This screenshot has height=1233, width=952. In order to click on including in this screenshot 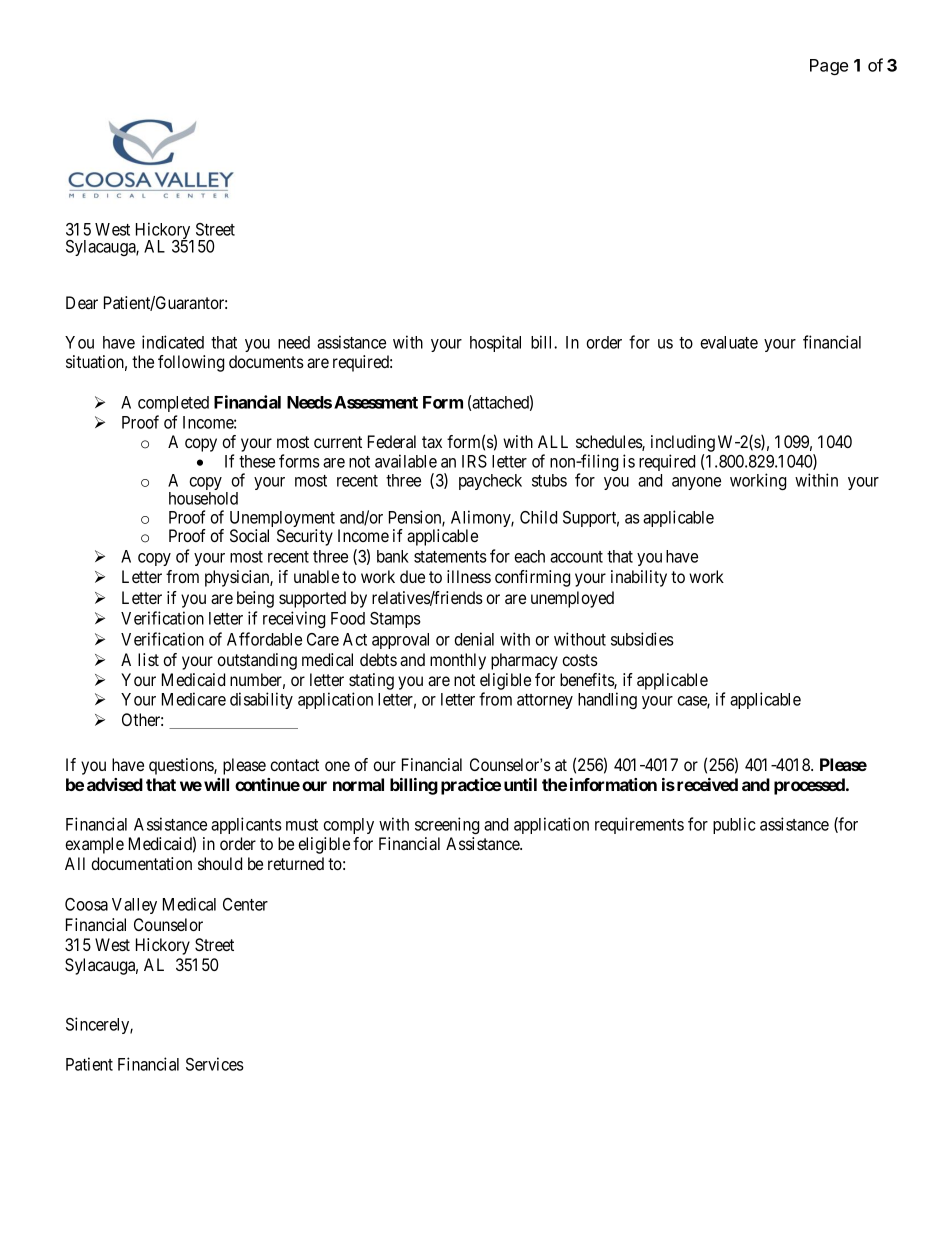, I will do `click(683, 443)`.
